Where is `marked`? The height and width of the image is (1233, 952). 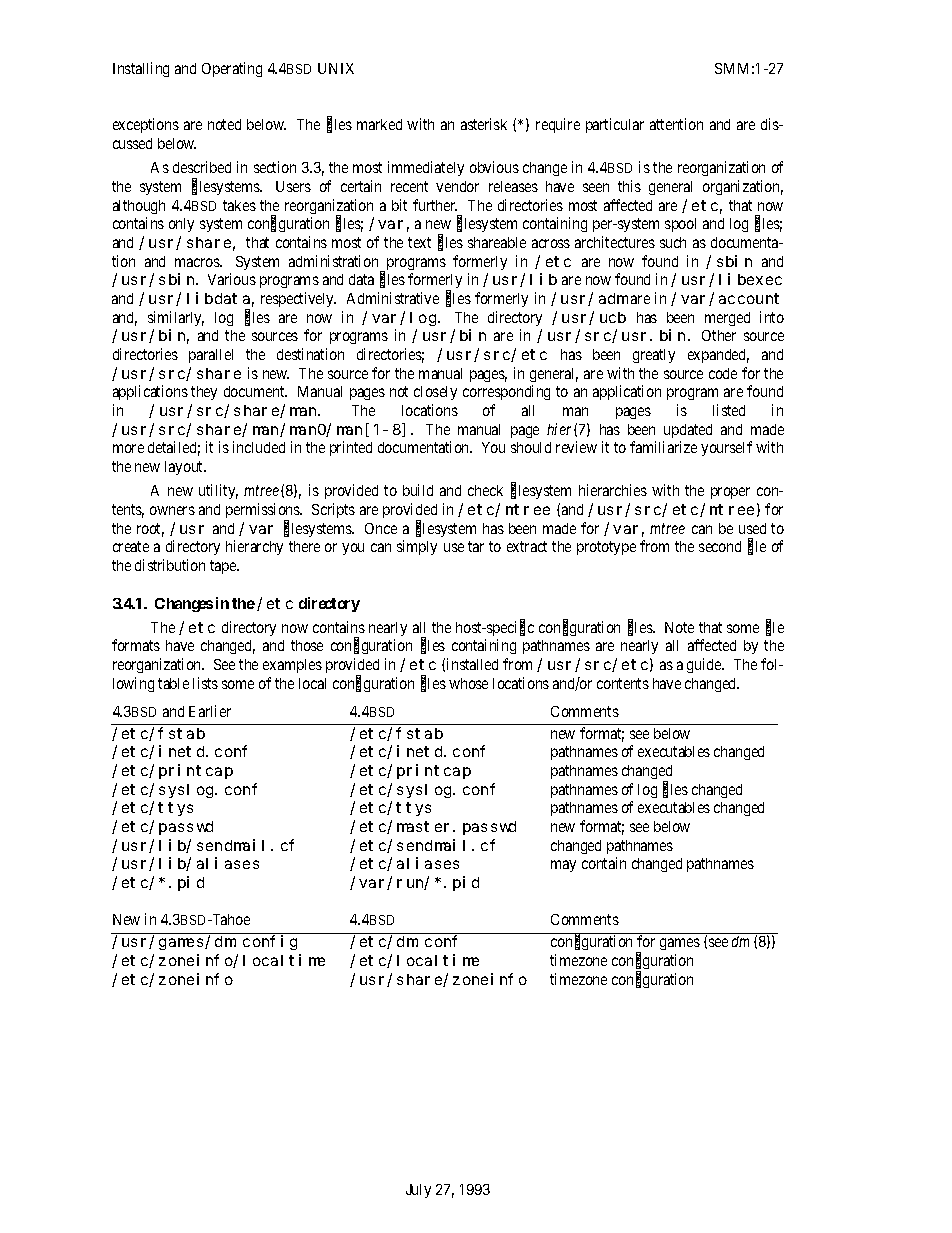 marked is located at coordinates (379, 124).
